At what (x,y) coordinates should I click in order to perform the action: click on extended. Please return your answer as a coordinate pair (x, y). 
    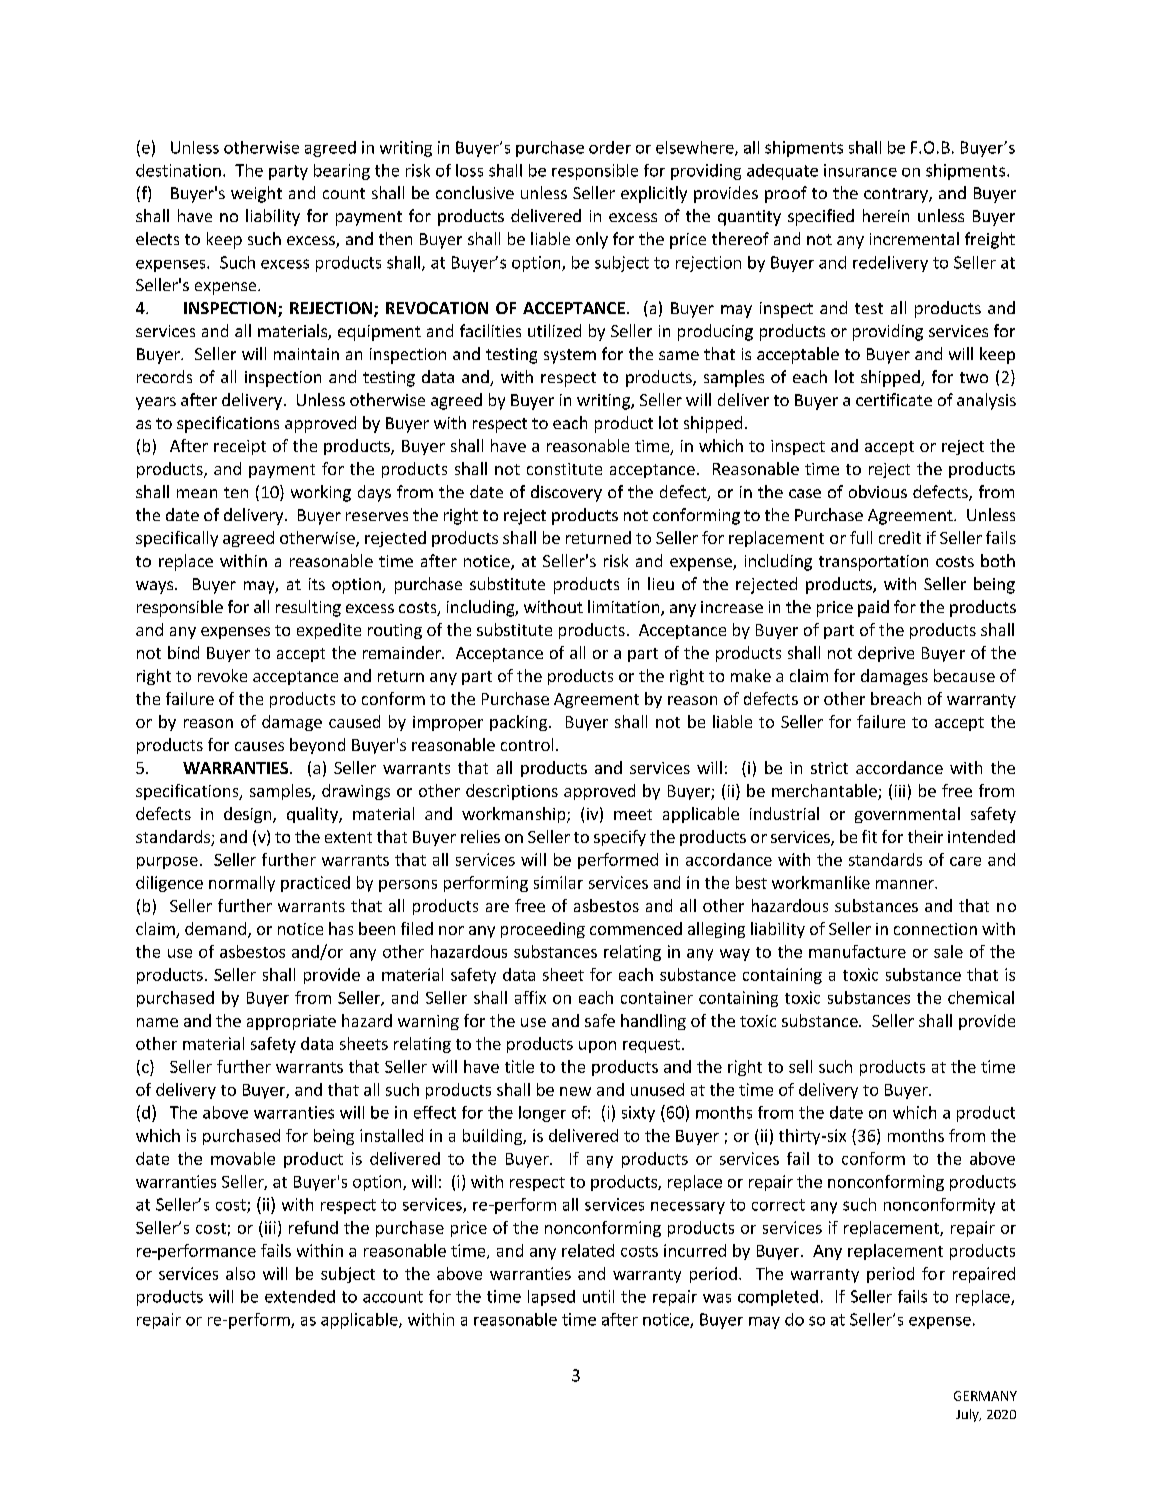
    Looking at the image, I should click on (300, 1296).
